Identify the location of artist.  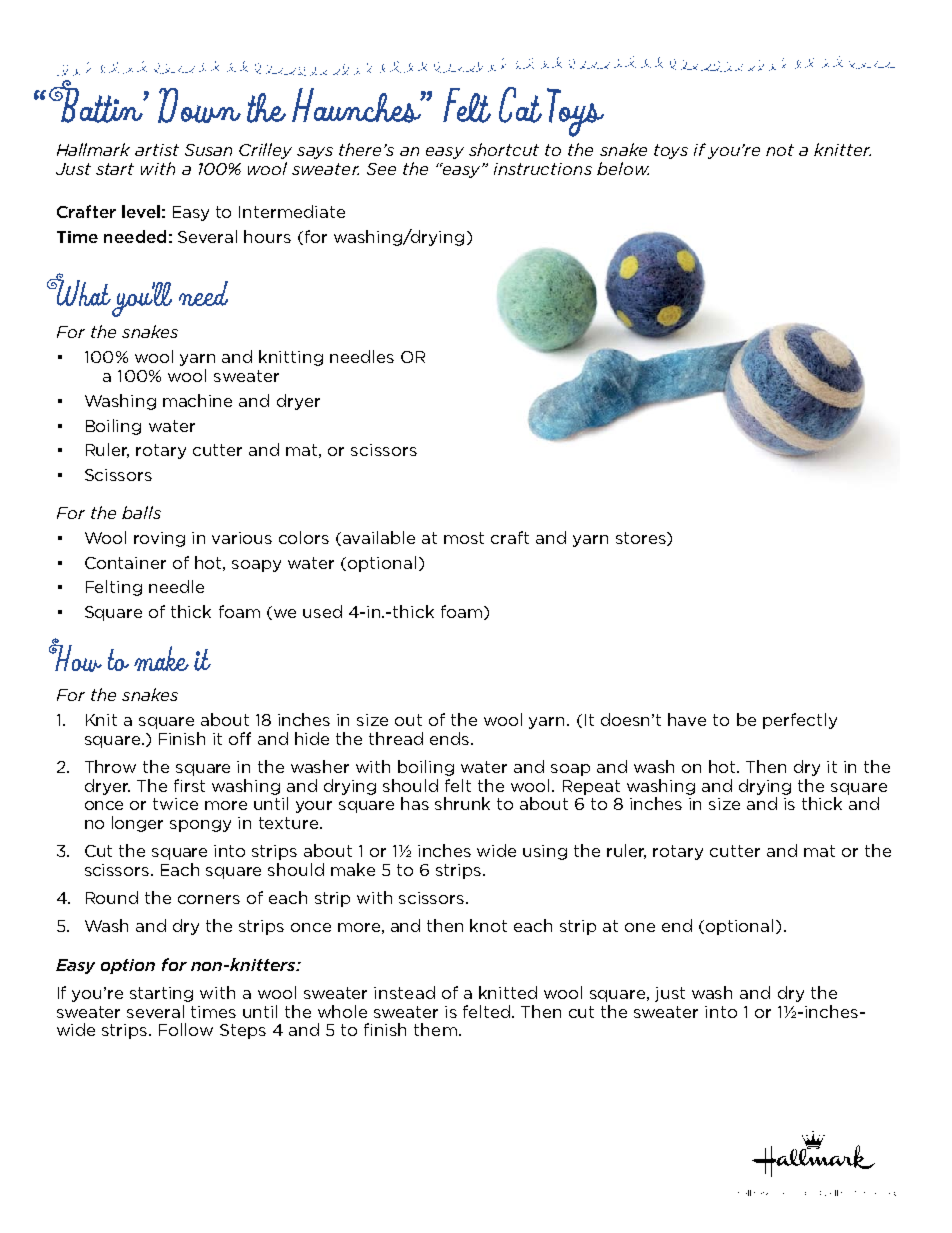
(157, 150).
